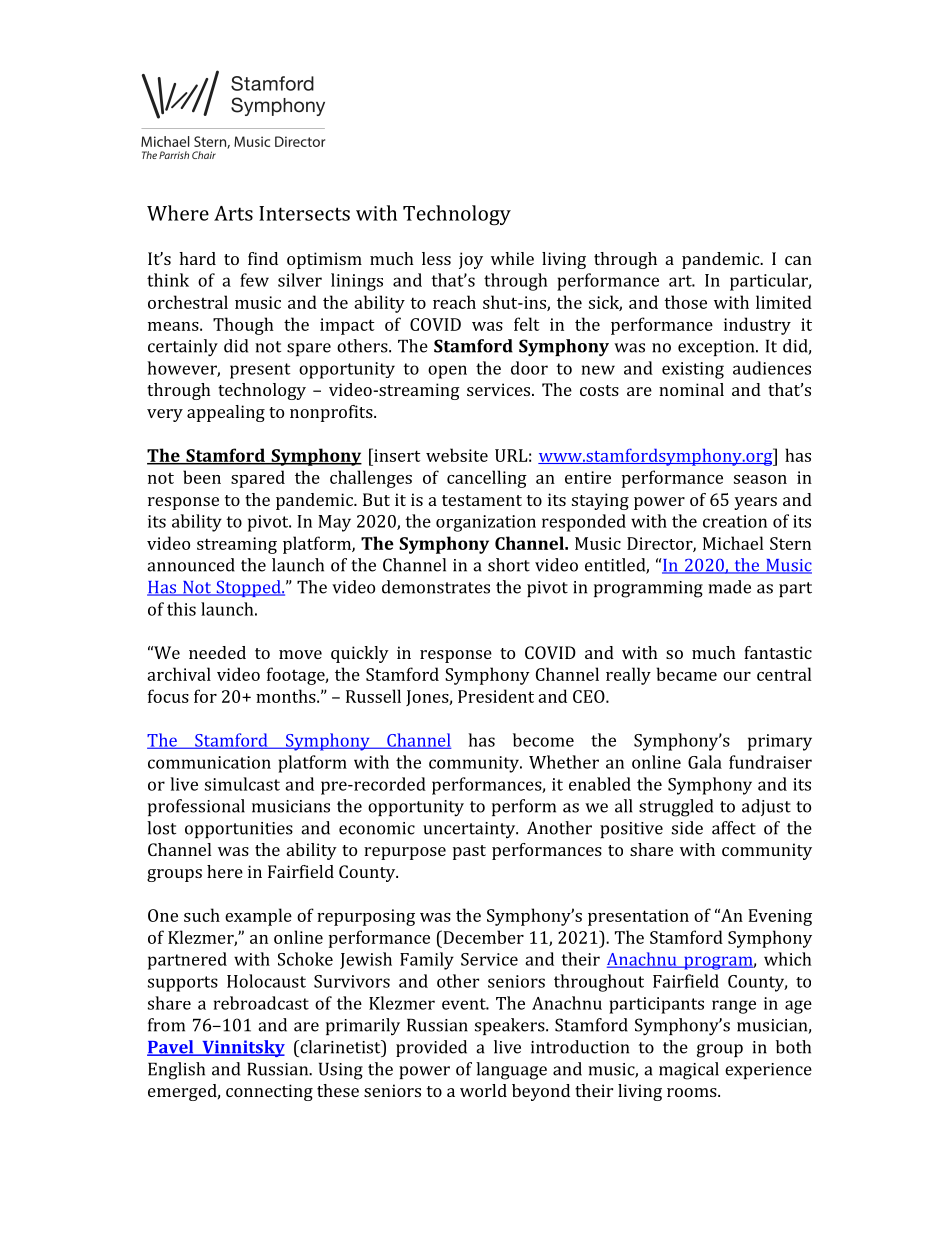 This page has width=952, height=1233. I want to click on opportunities, so click(239, 830).
